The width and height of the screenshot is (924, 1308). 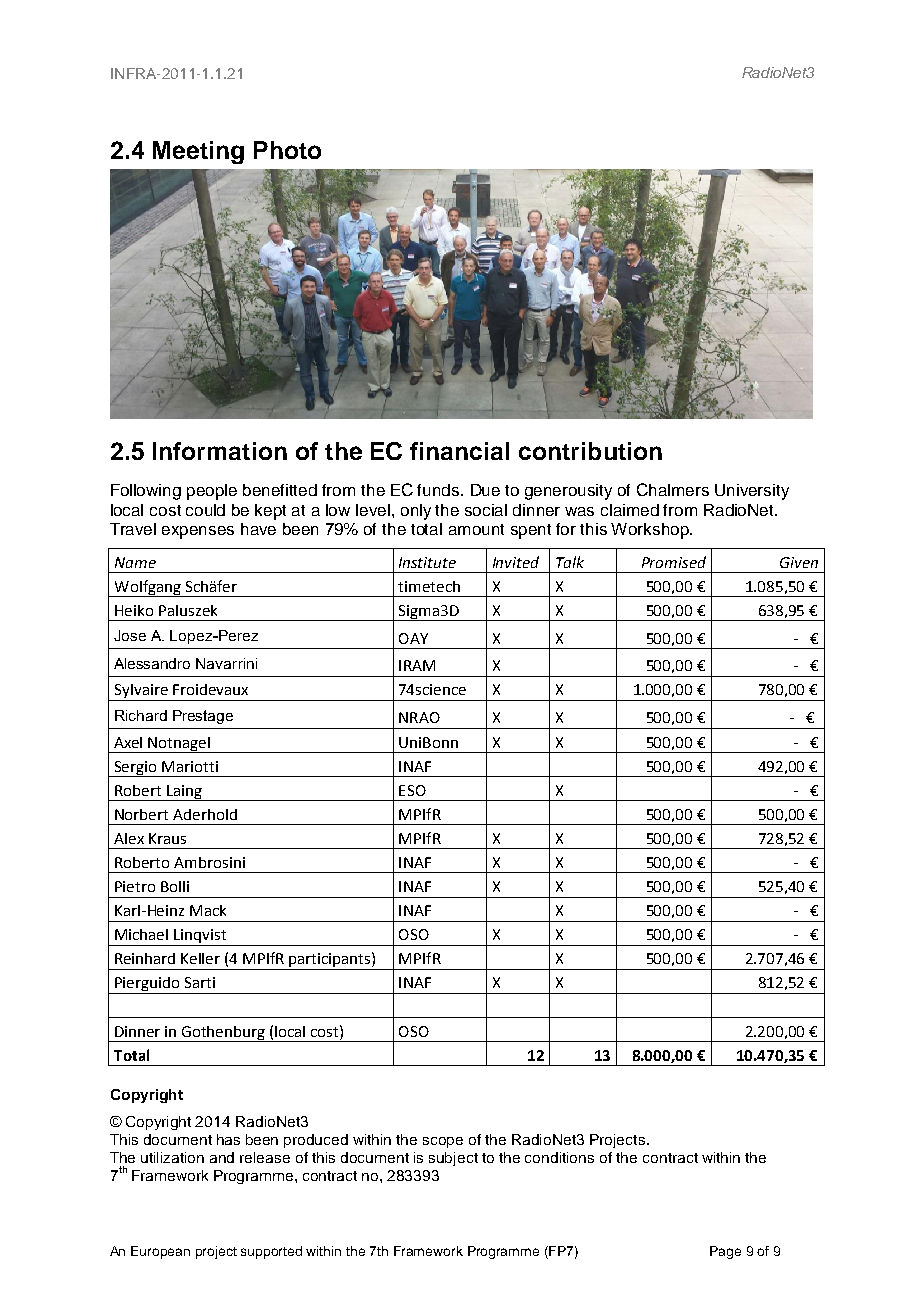 What do you see at coordinates (752, 492) in the screenshot?
I see `University` at bounding box center [752, 492].
